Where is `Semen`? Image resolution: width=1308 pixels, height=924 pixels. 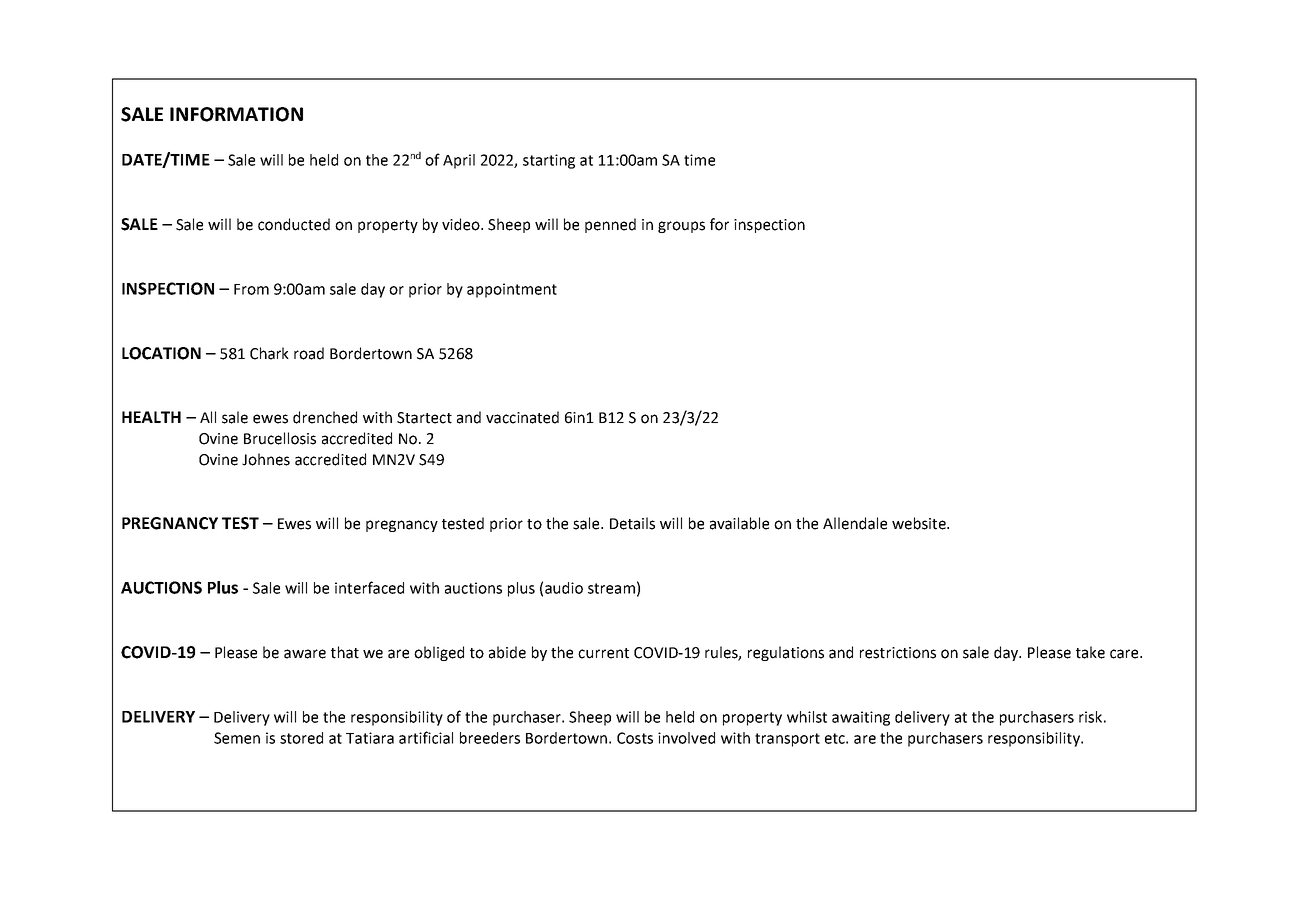
Semen is located at coordinates (237, 738).
